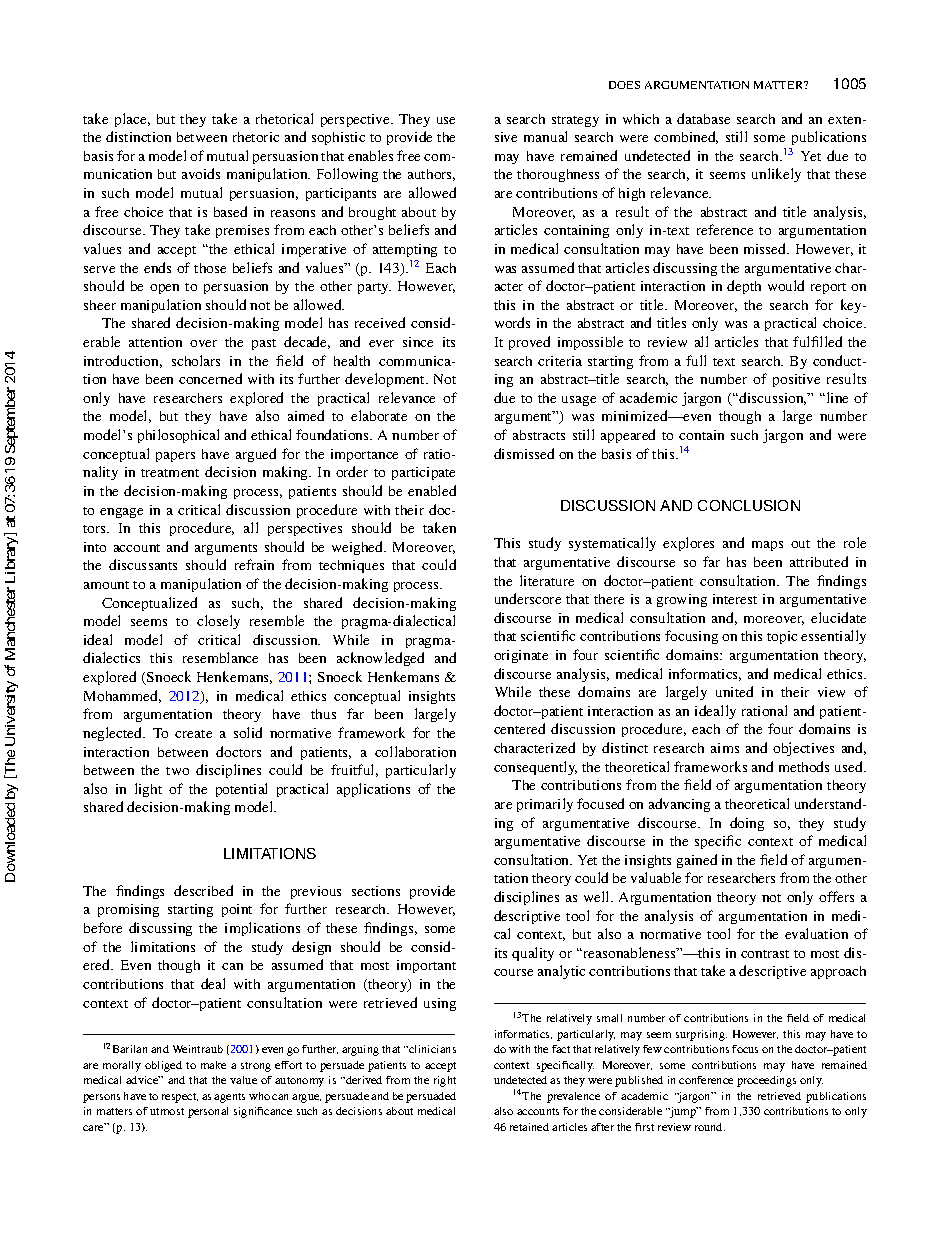  Describe the element at coordinates (203, 890) in the screenshot. I see `described` at that location.
